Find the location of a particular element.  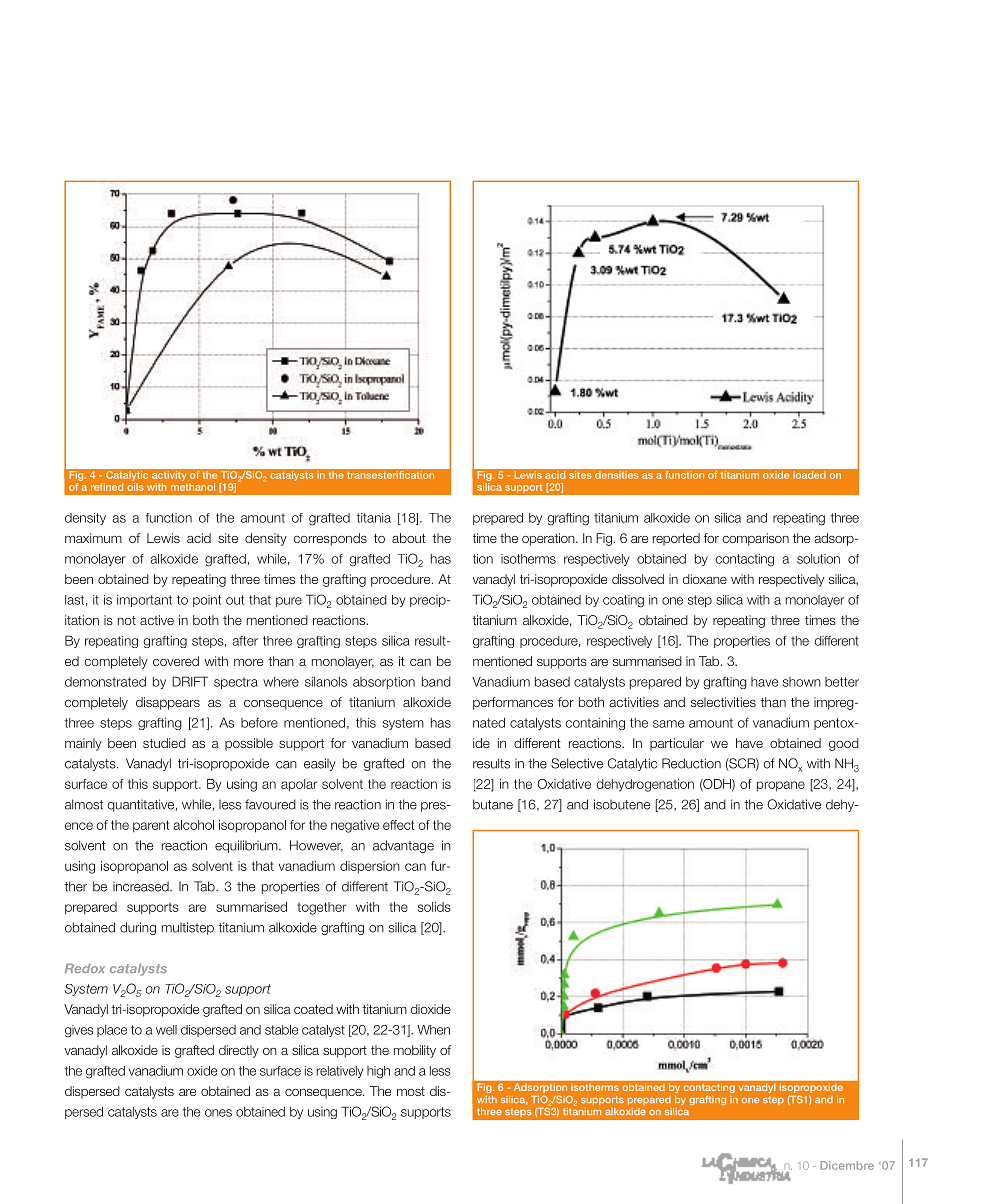

coating is located at coordinates (623, 601).
